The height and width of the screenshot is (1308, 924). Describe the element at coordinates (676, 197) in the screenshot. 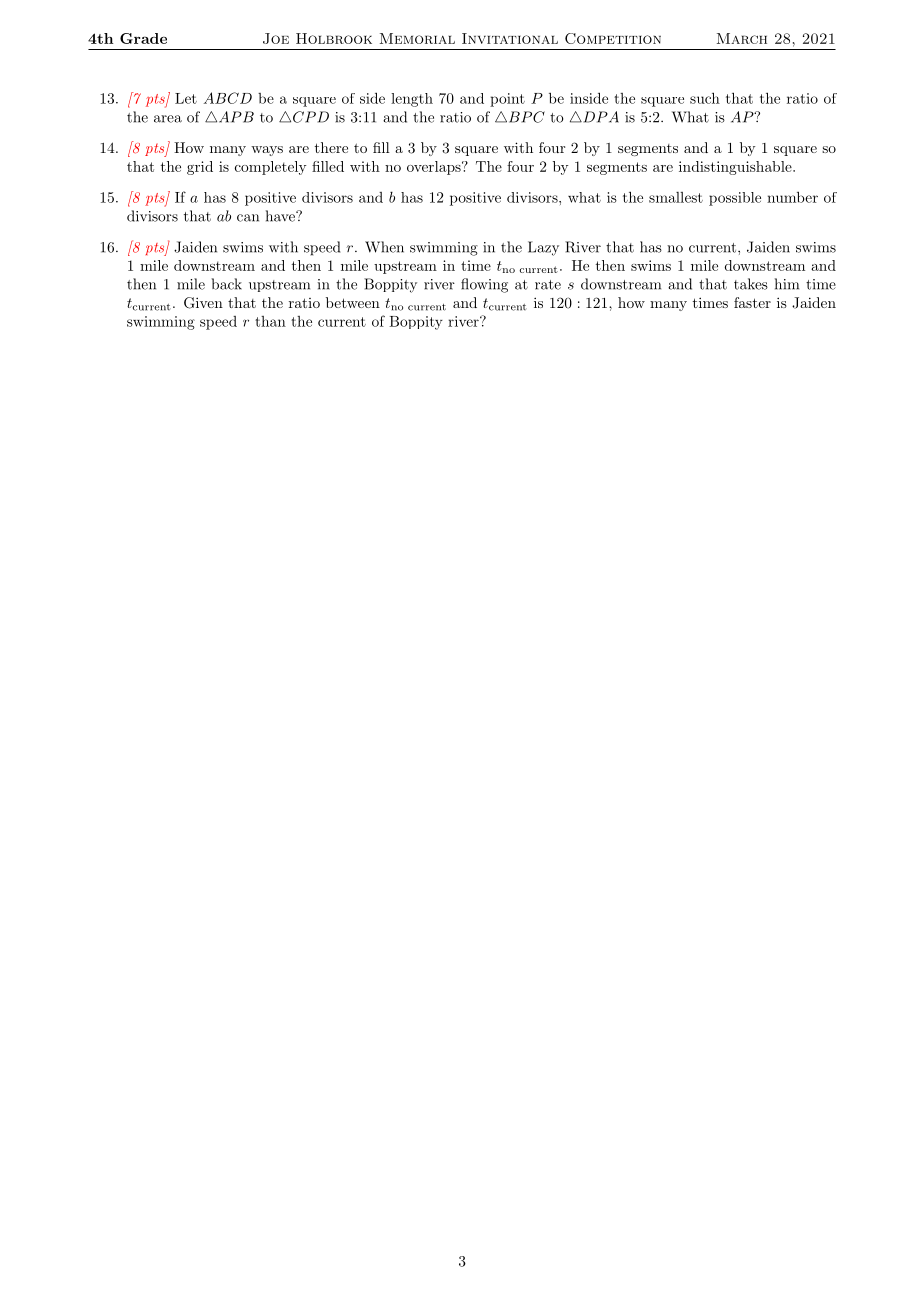

I see `smallest` at that location.
